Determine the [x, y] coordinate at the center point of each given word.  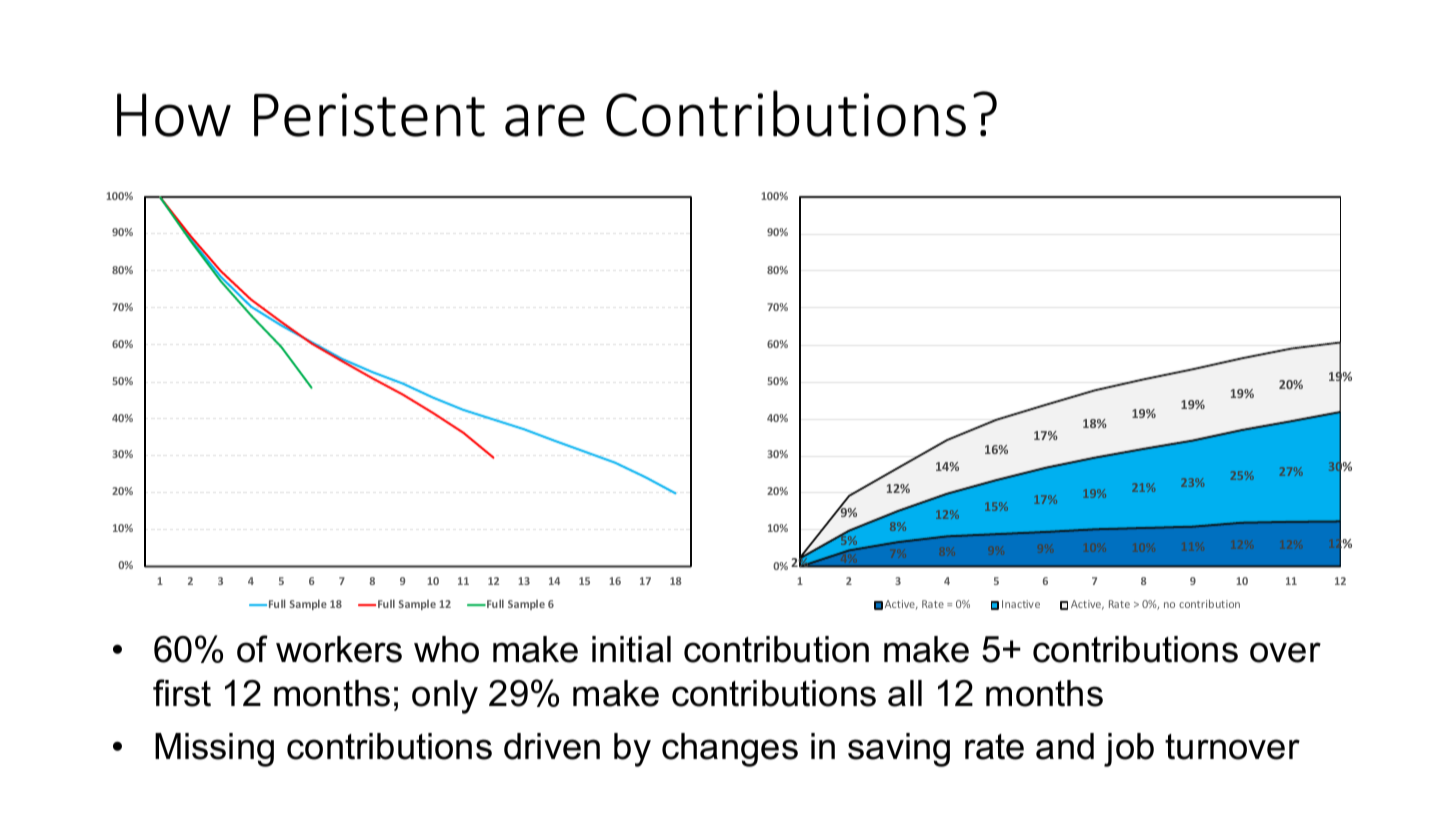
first [182, 693]
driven [552, 746]
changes [730, 750]
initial [631, 649]
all [905, 693]
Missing [214, 750]
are [545, 120]
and [1065, 746]
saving [899, 750]
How [174, 115]
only [445, 697]
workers [339, 649]
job [1129, 750]
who [446, 649]
